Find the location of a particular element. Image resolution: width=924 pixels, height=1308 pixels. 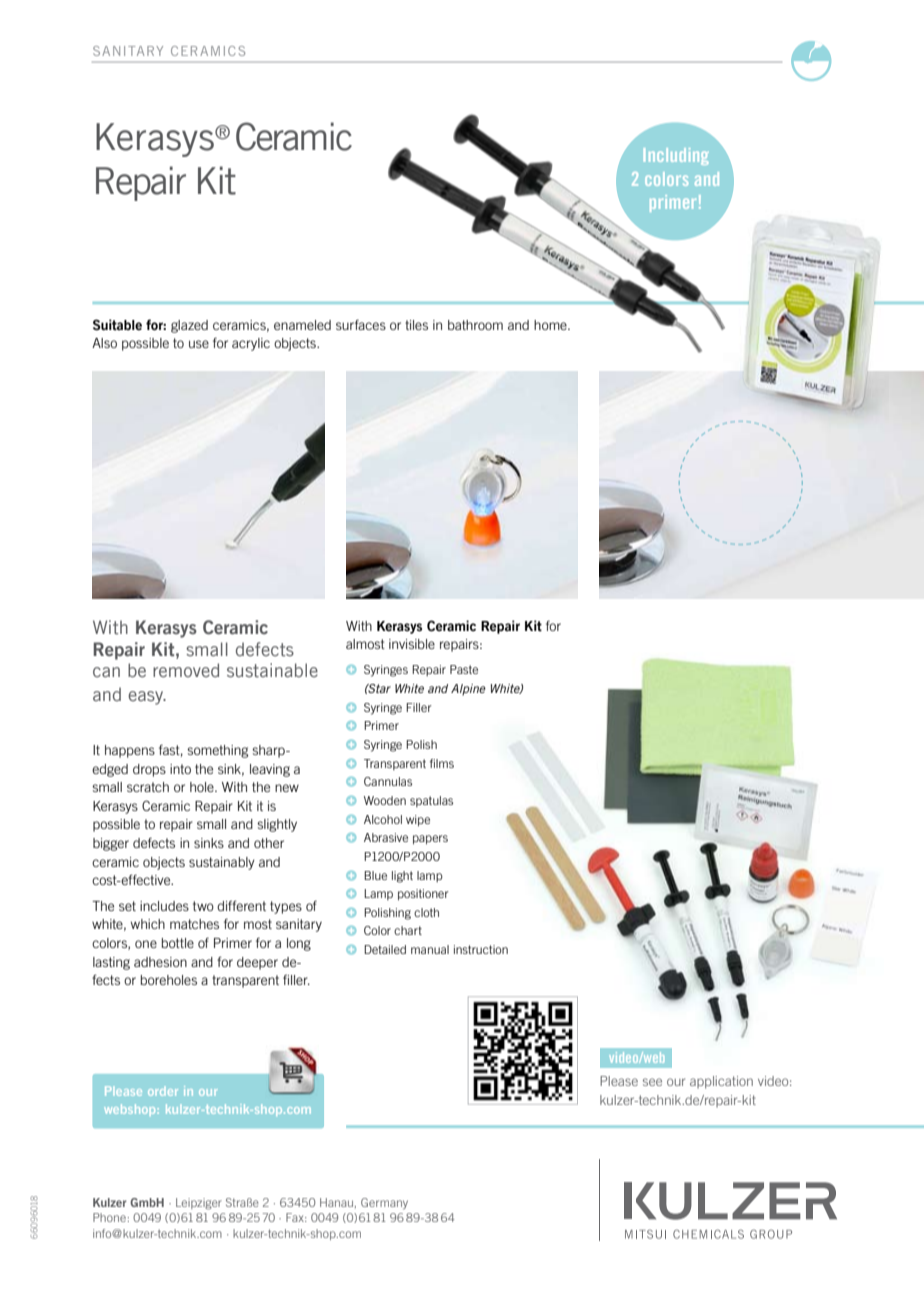

Alpine is located at coordinates (468, 690).
